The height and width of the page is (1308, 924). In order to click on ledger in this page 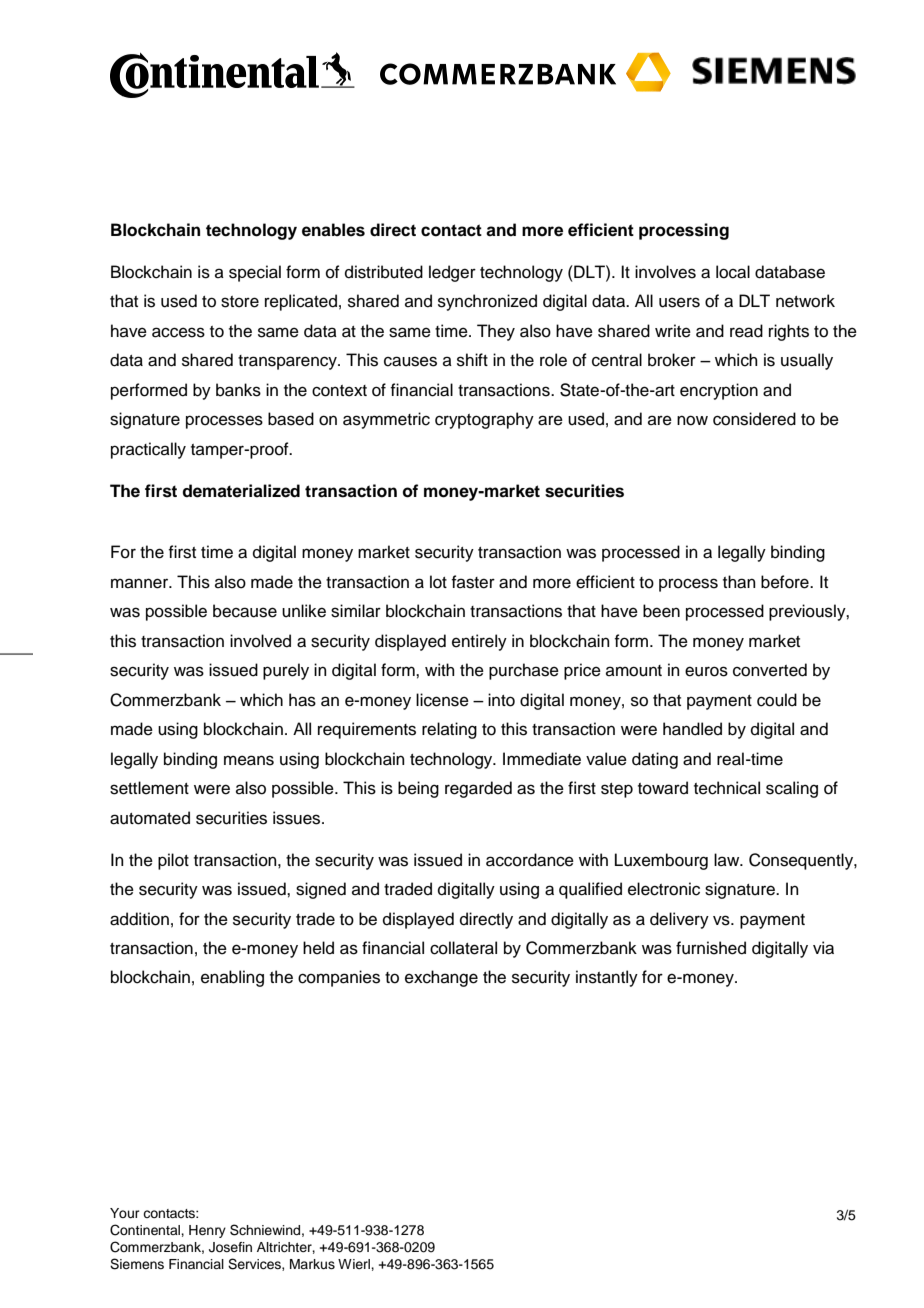, I will do `click(452, 273)`.
